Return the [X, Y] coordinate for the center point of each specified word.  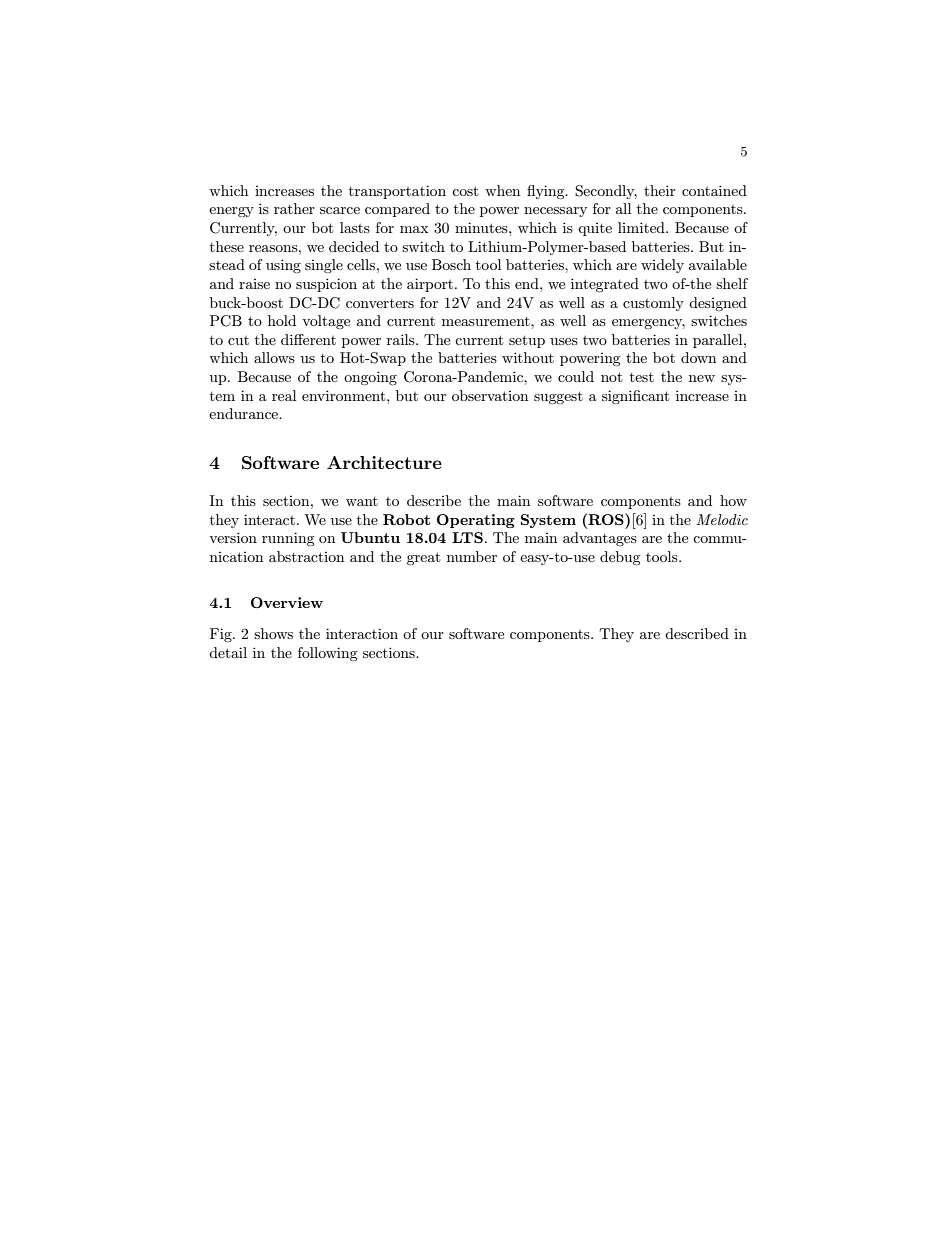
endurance [245, 413]
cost [465, 191]
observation [490, 395]
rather [294, 208]
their [660, 190]
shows [273, 633]
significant [635, 397]
